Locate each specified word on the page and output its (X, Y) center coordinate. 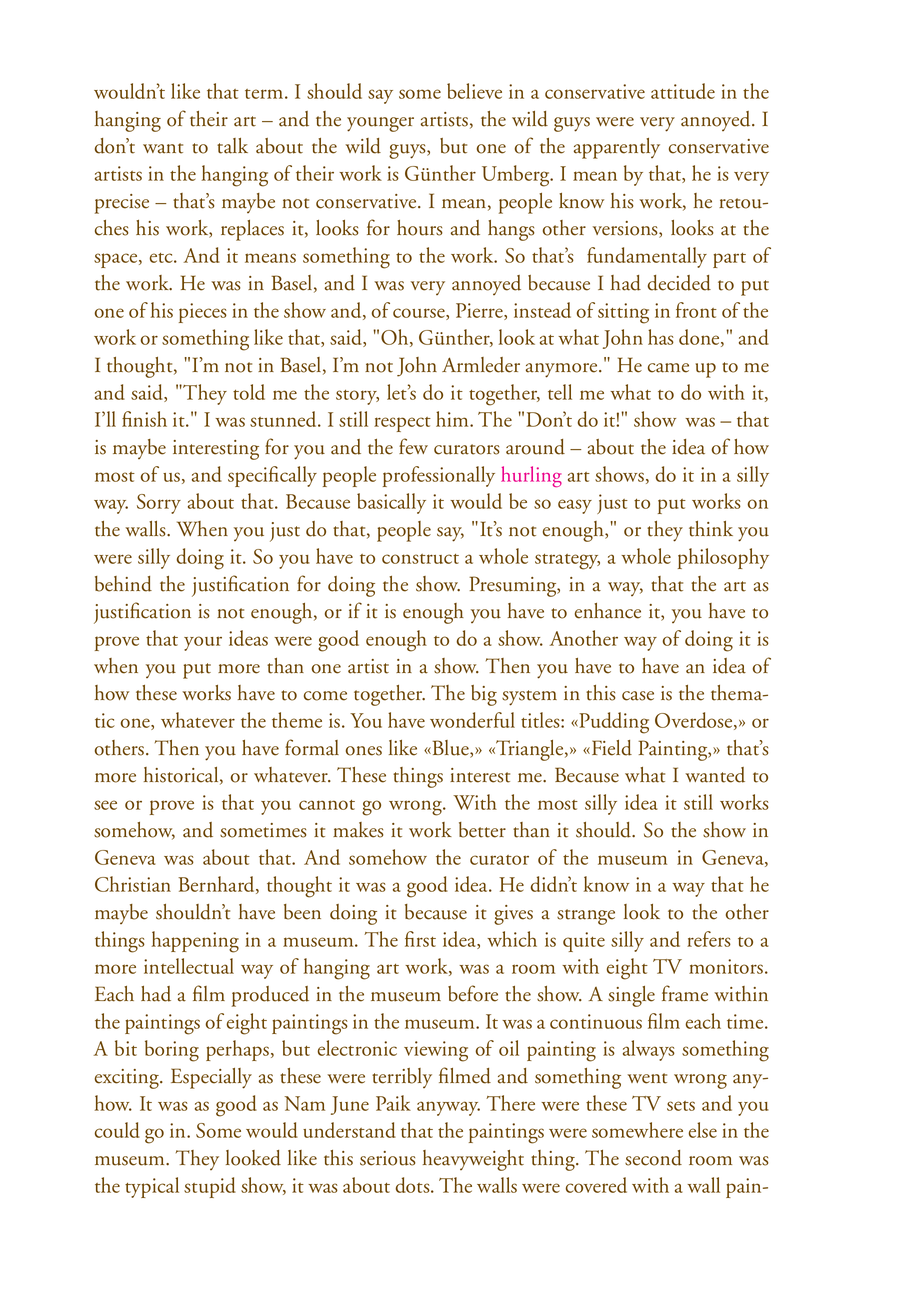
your (203, 643)
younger (380, 124)
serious (388, 1158)
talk (232, 146)
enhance (608, 611)
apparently (617, 148)
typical (152, 1187)
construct (420, 559)
